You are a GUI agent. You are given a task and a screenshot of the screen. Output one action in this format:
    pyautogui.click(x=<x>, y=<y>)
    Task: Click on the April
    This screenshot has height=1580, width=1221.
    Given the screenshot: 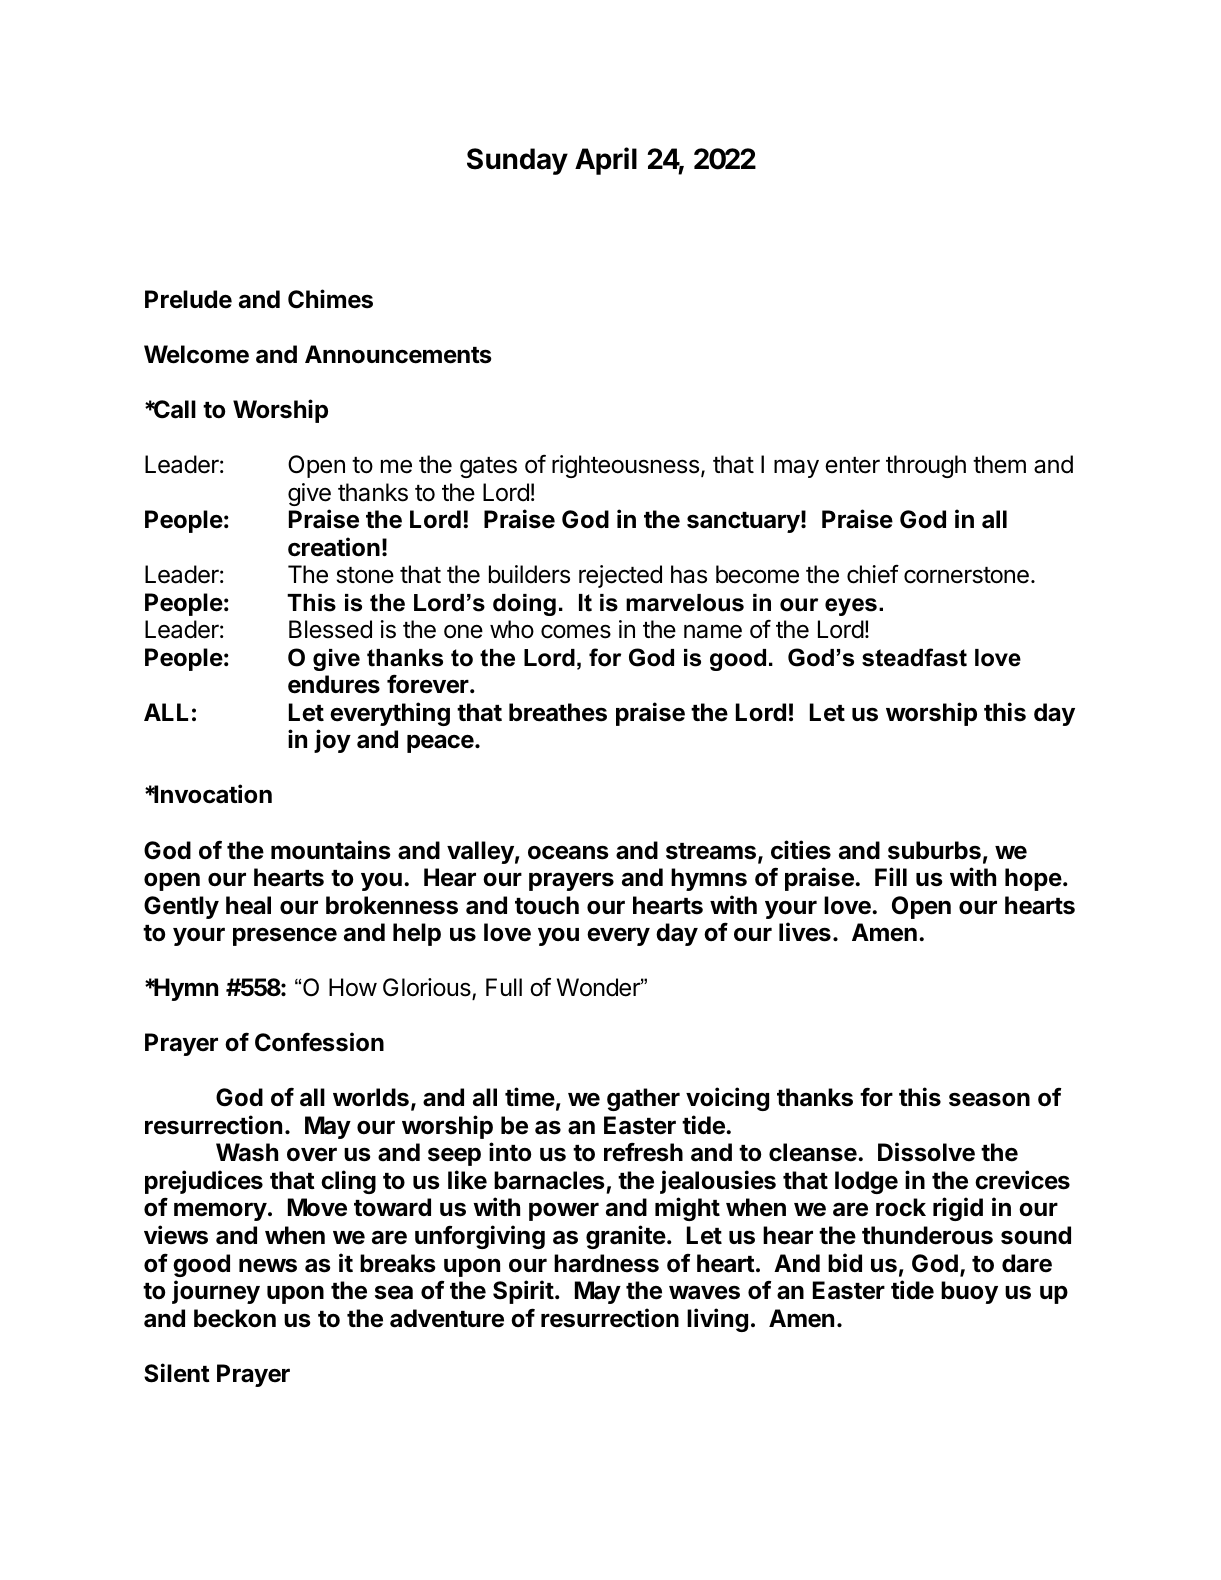 What is the action you would take?
    pyautogui.click(x=606, y=161)
